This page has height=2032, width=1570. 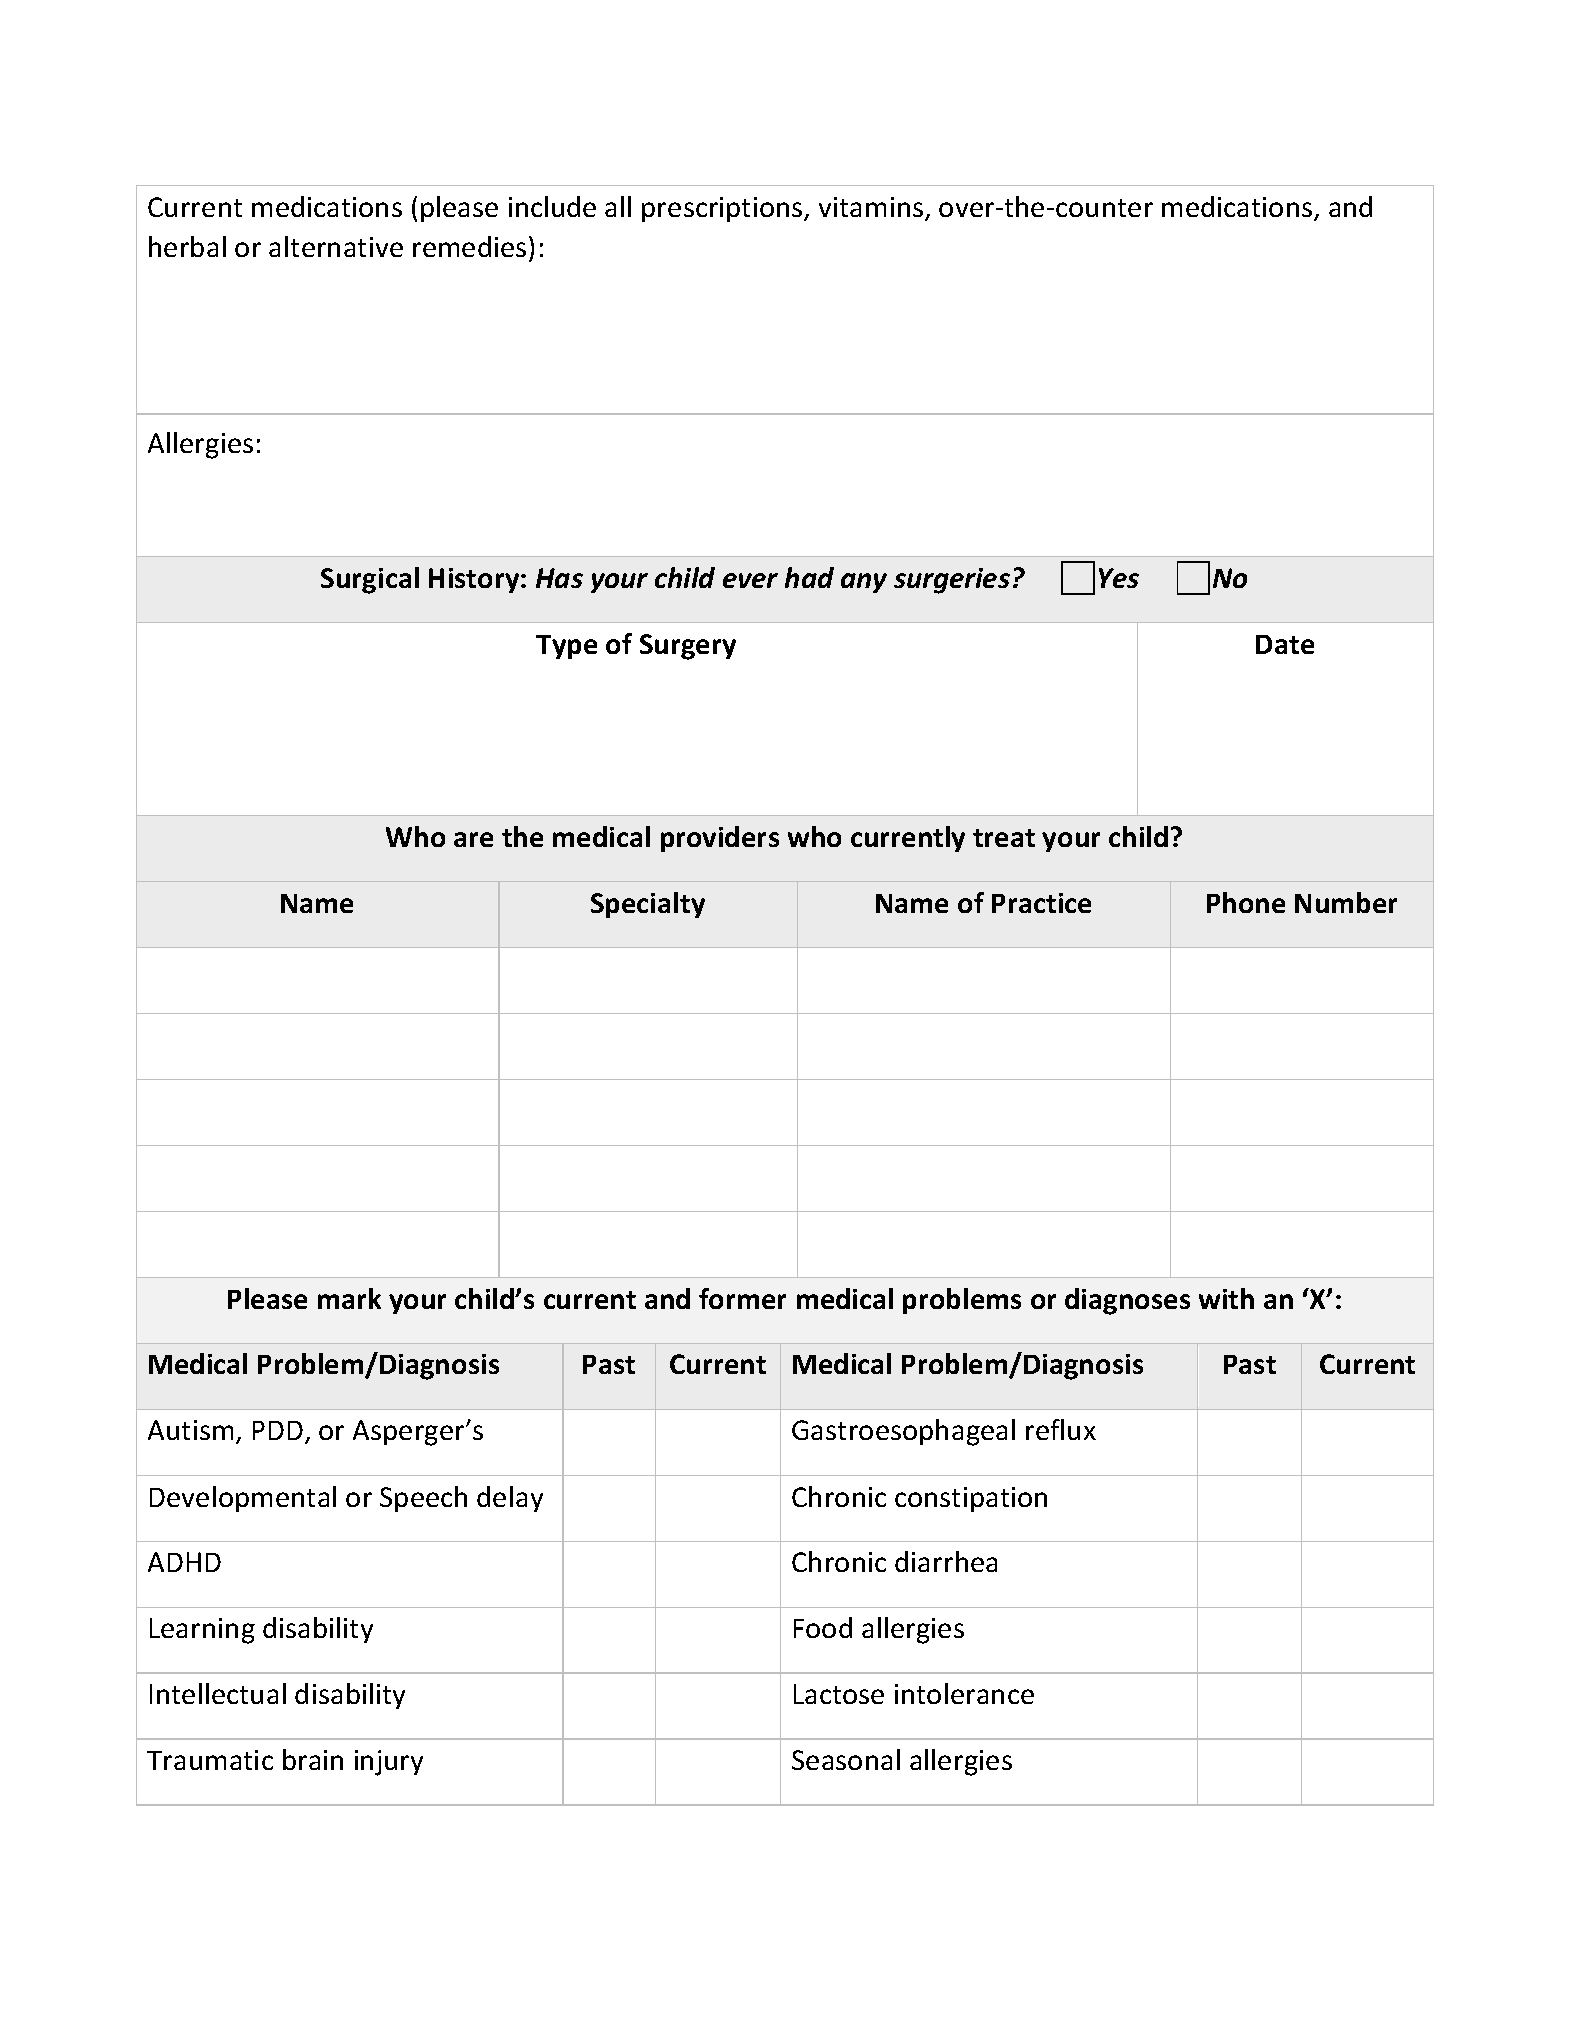 I want to click on Surgical, so click(x=370, y=580).
